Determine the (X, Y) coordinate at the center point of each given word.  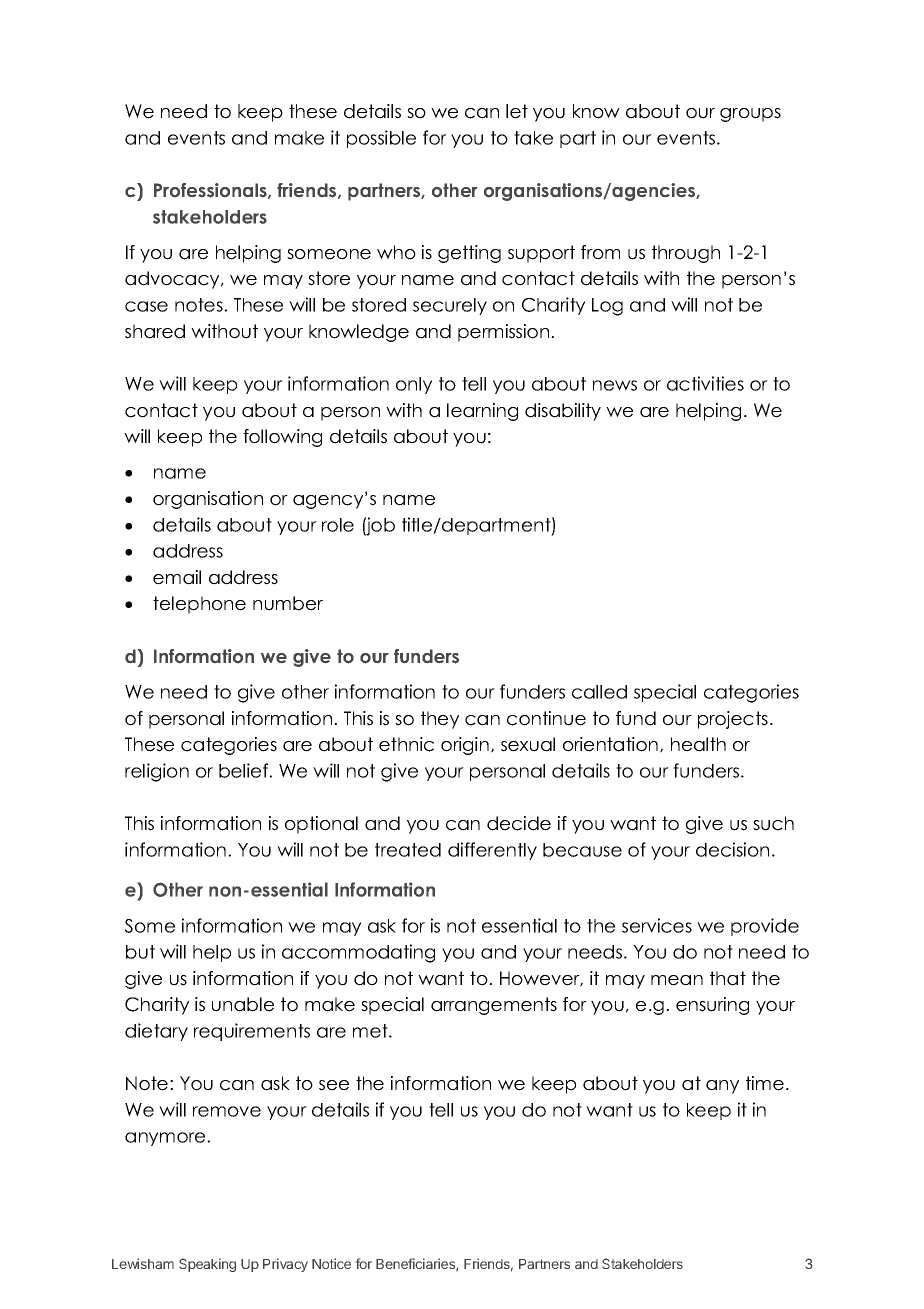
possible (381, 139)
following (282, 438)
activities (705, 383)
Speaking (207, 1265)
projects (733, 720)
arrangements (494, 1006)
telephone (199, 605)
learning (482, 412)
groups (750, 115)
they (440, 720)
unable (243, 1004)
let (517, 111)
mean (677, 980)
